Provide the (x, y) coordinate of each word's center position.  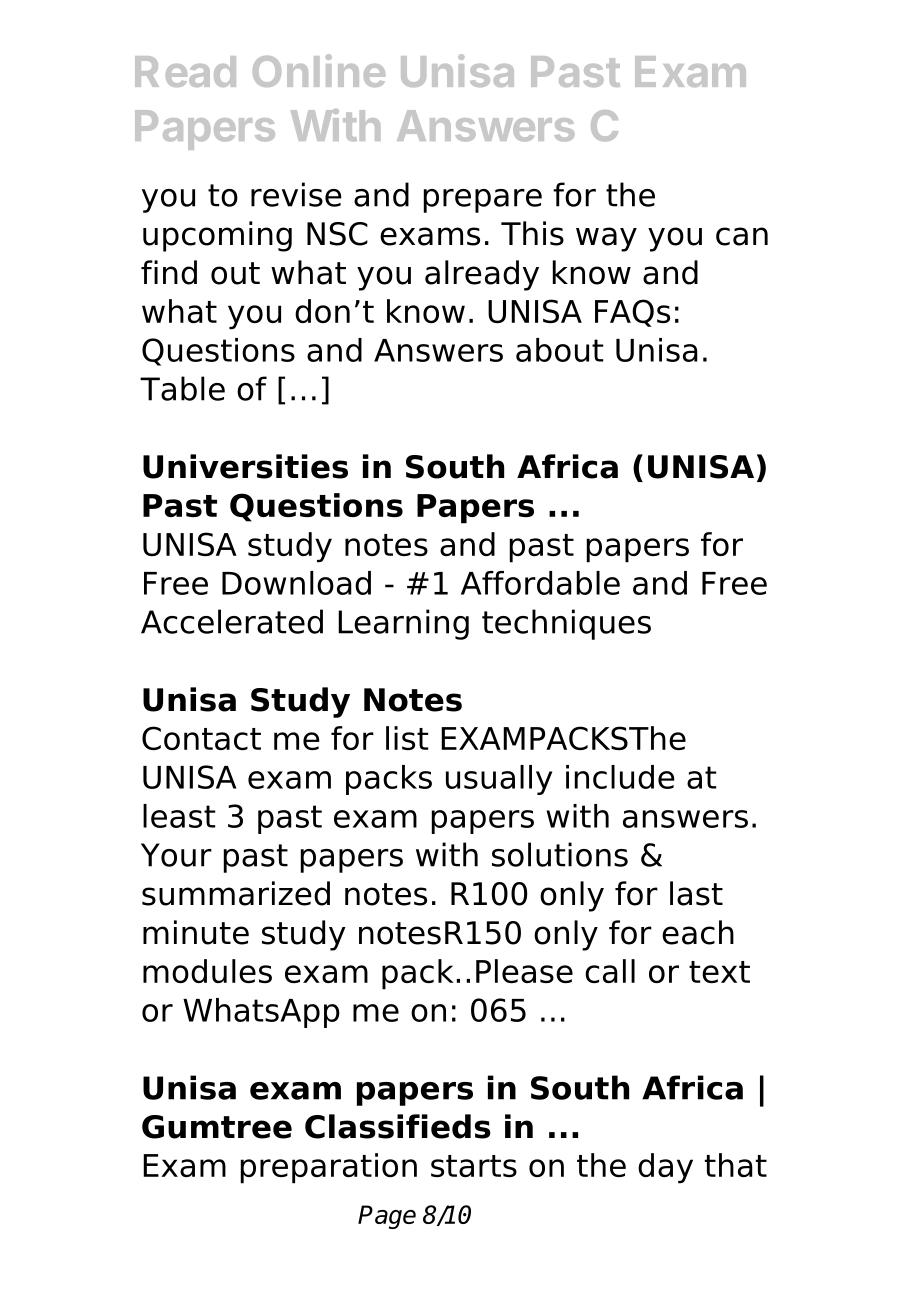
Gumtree (217, 1127)
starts (474, 1166)
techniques (566, 624)
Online (319, 70)
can (742, 236)
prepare (483, 201)
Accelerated (232, 621)
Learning (403, 624)
